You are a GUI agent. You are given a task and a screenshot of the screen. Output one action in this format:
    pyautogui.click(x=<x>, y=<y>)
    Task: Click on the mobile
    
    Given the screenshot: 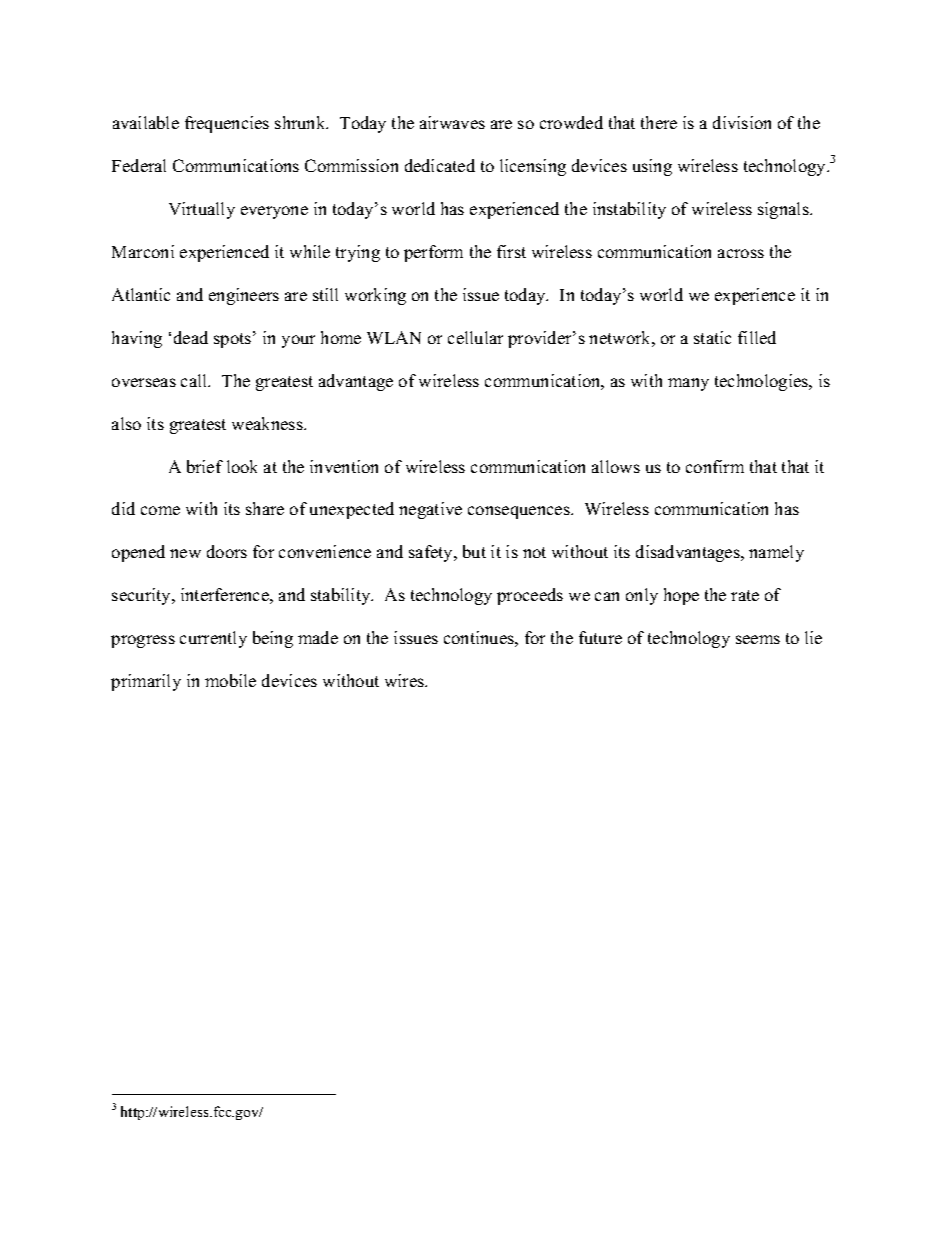 What is the action you would take?
    pyautogui.click(x=230, y=680)
